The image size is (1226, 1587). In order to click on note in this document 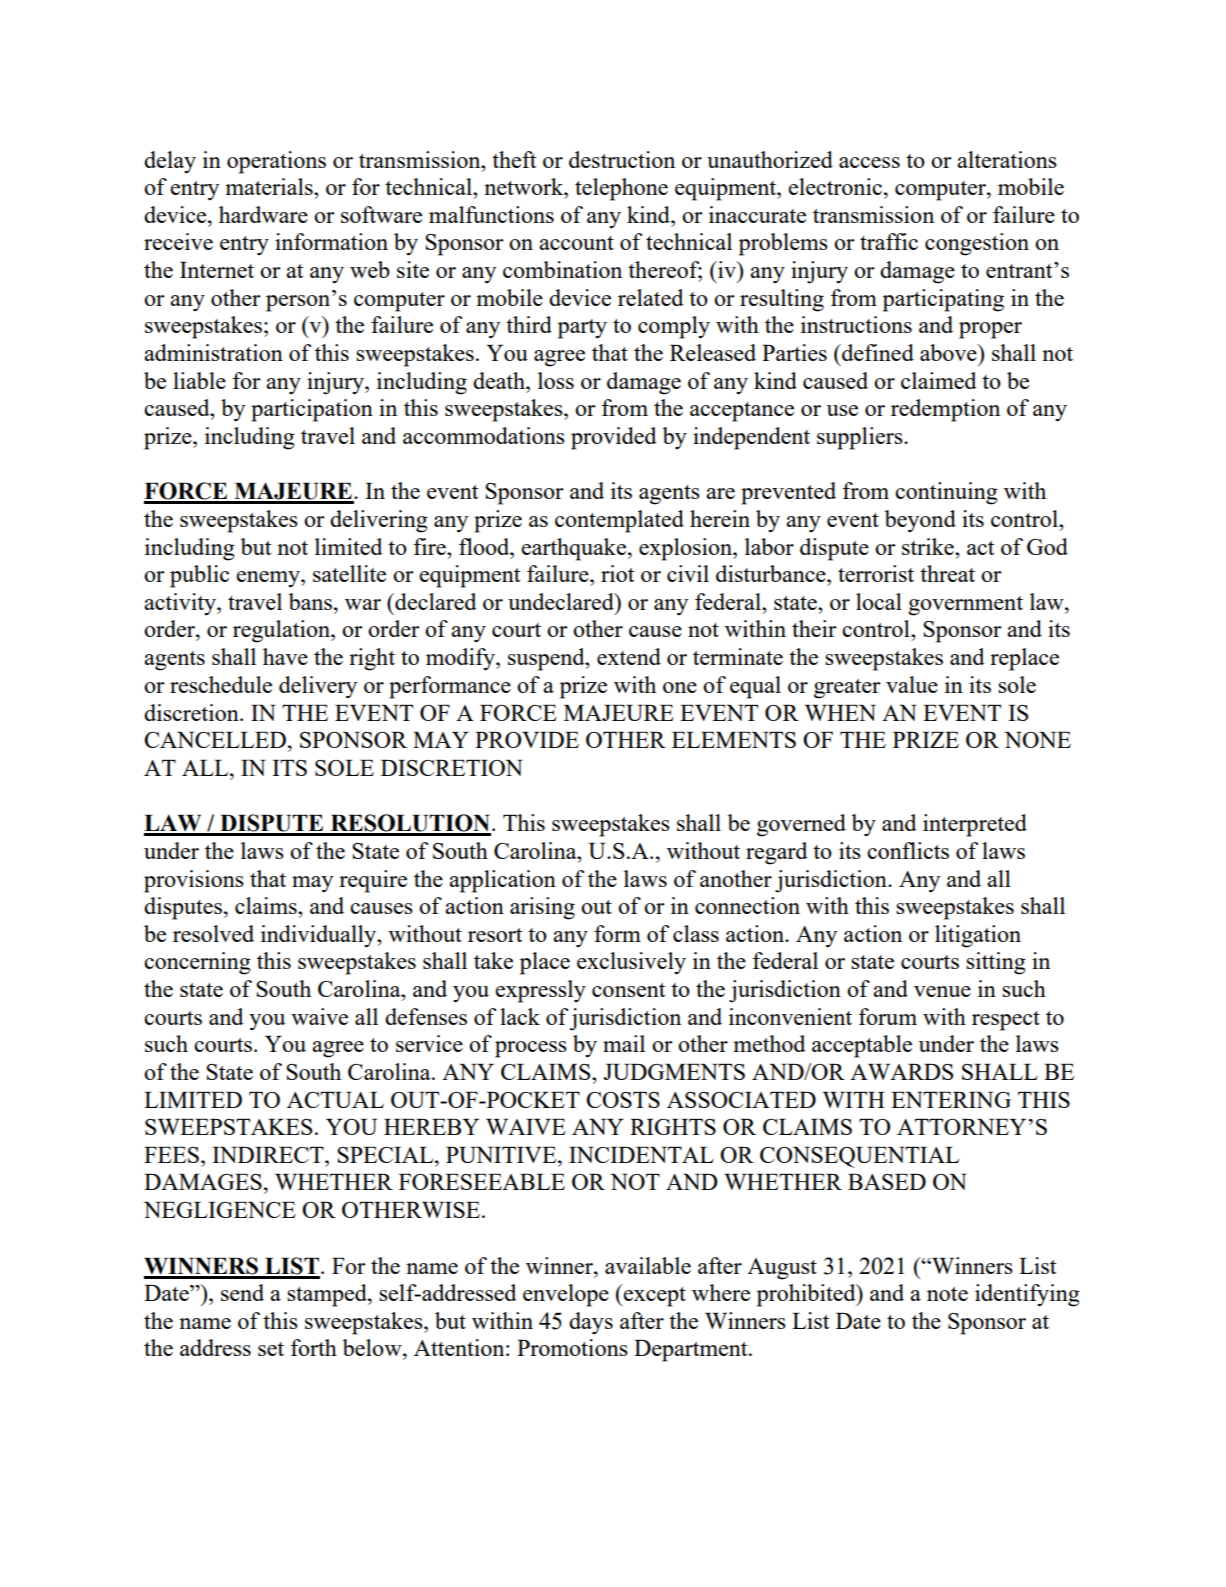, I will do `click(947, 1294)`.
